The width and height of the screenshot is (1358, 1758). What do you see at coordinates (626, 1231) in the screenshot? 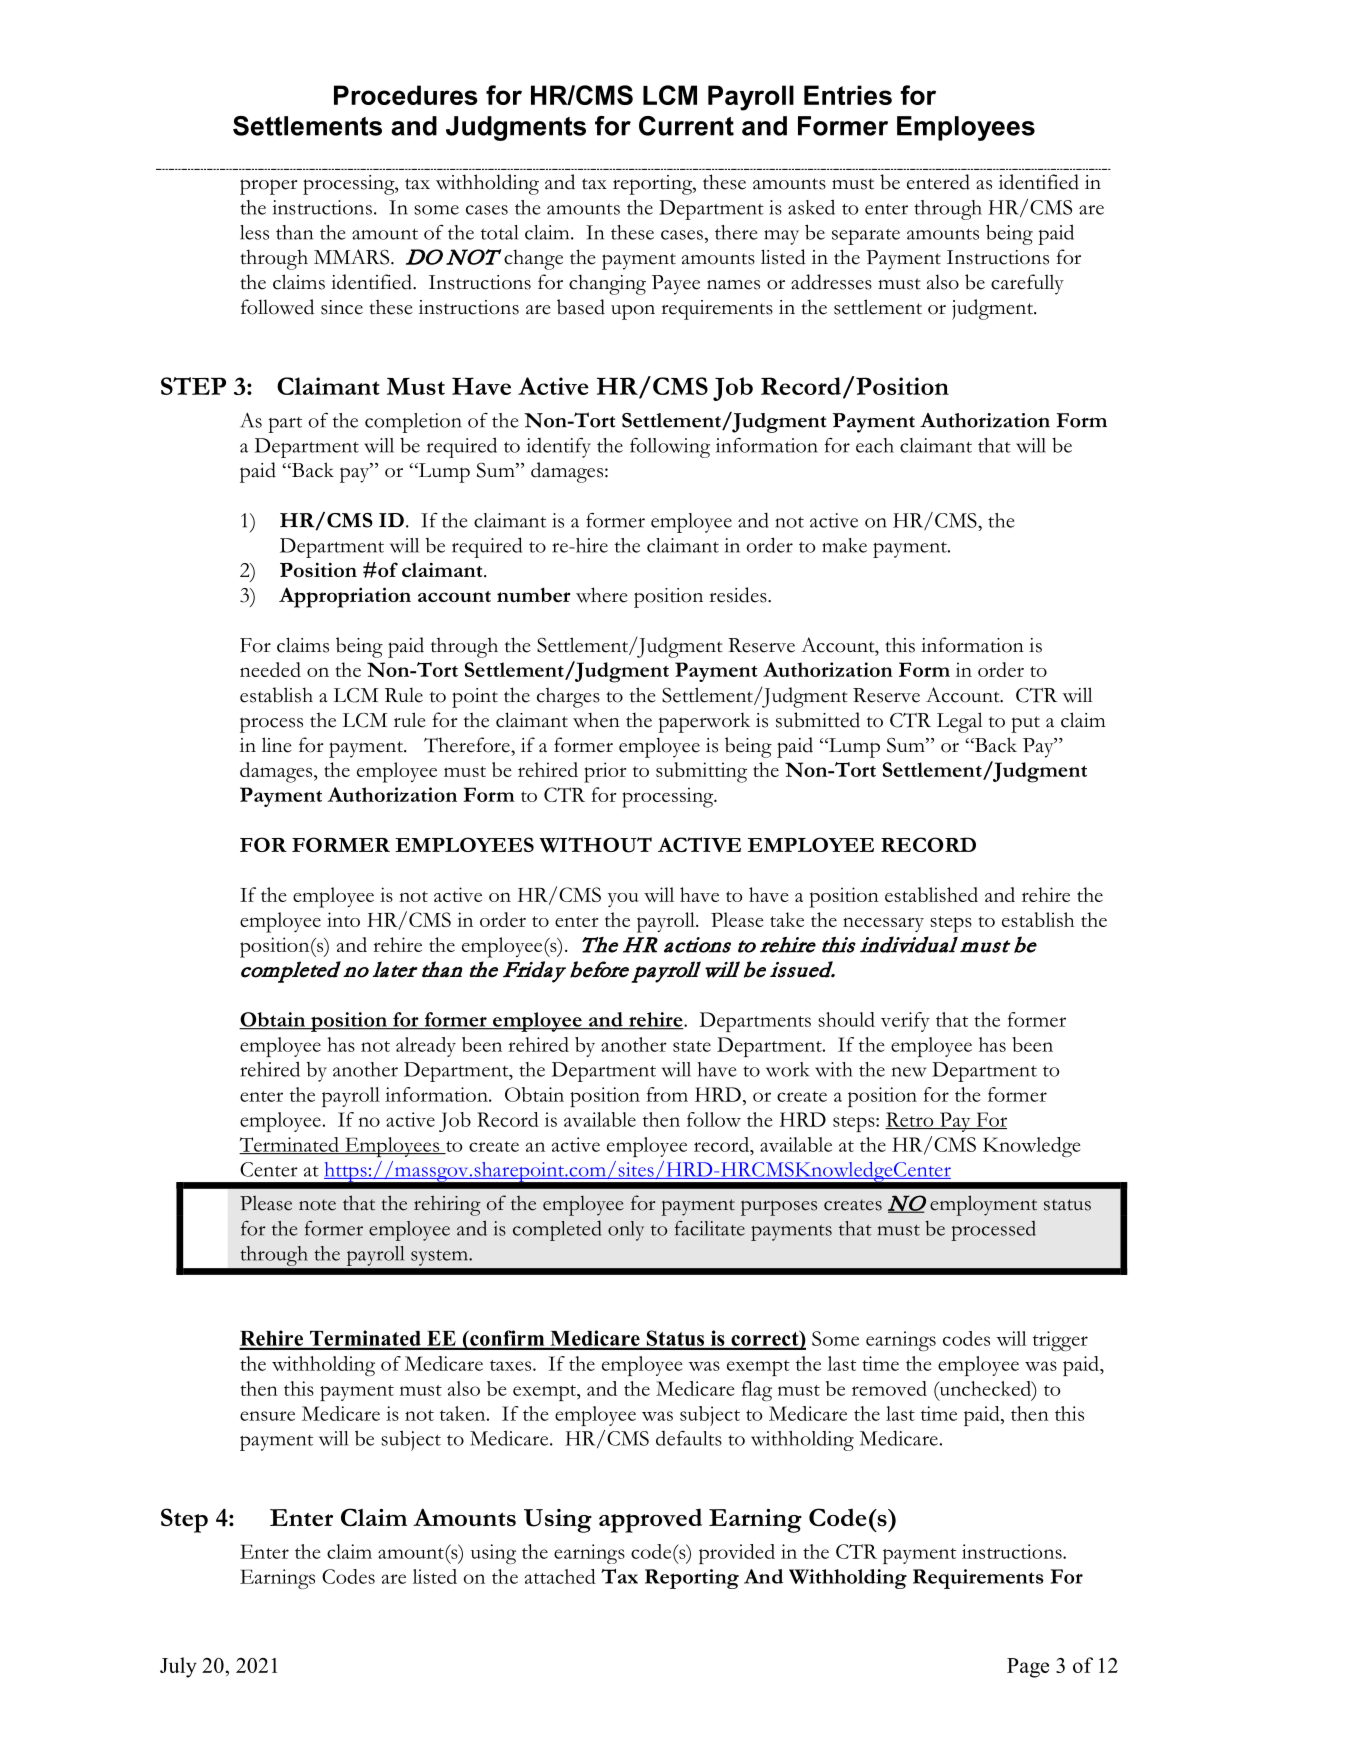
I see `only` at bounding box center [626, 1231].
